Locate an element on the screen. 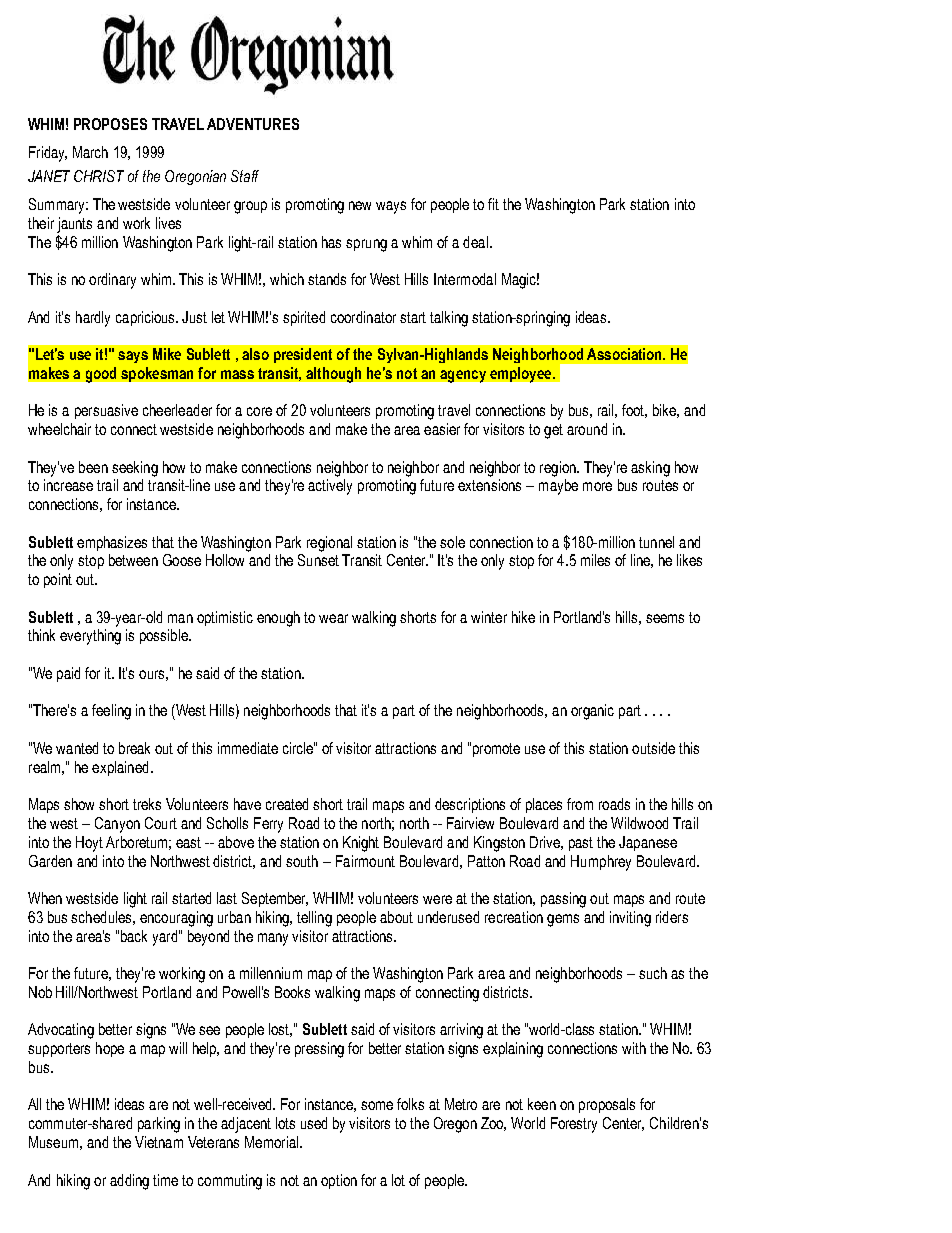 Image resolution: width=952 pixels, height=1233 pixels. Knight is located at coordinates (361, 844).
